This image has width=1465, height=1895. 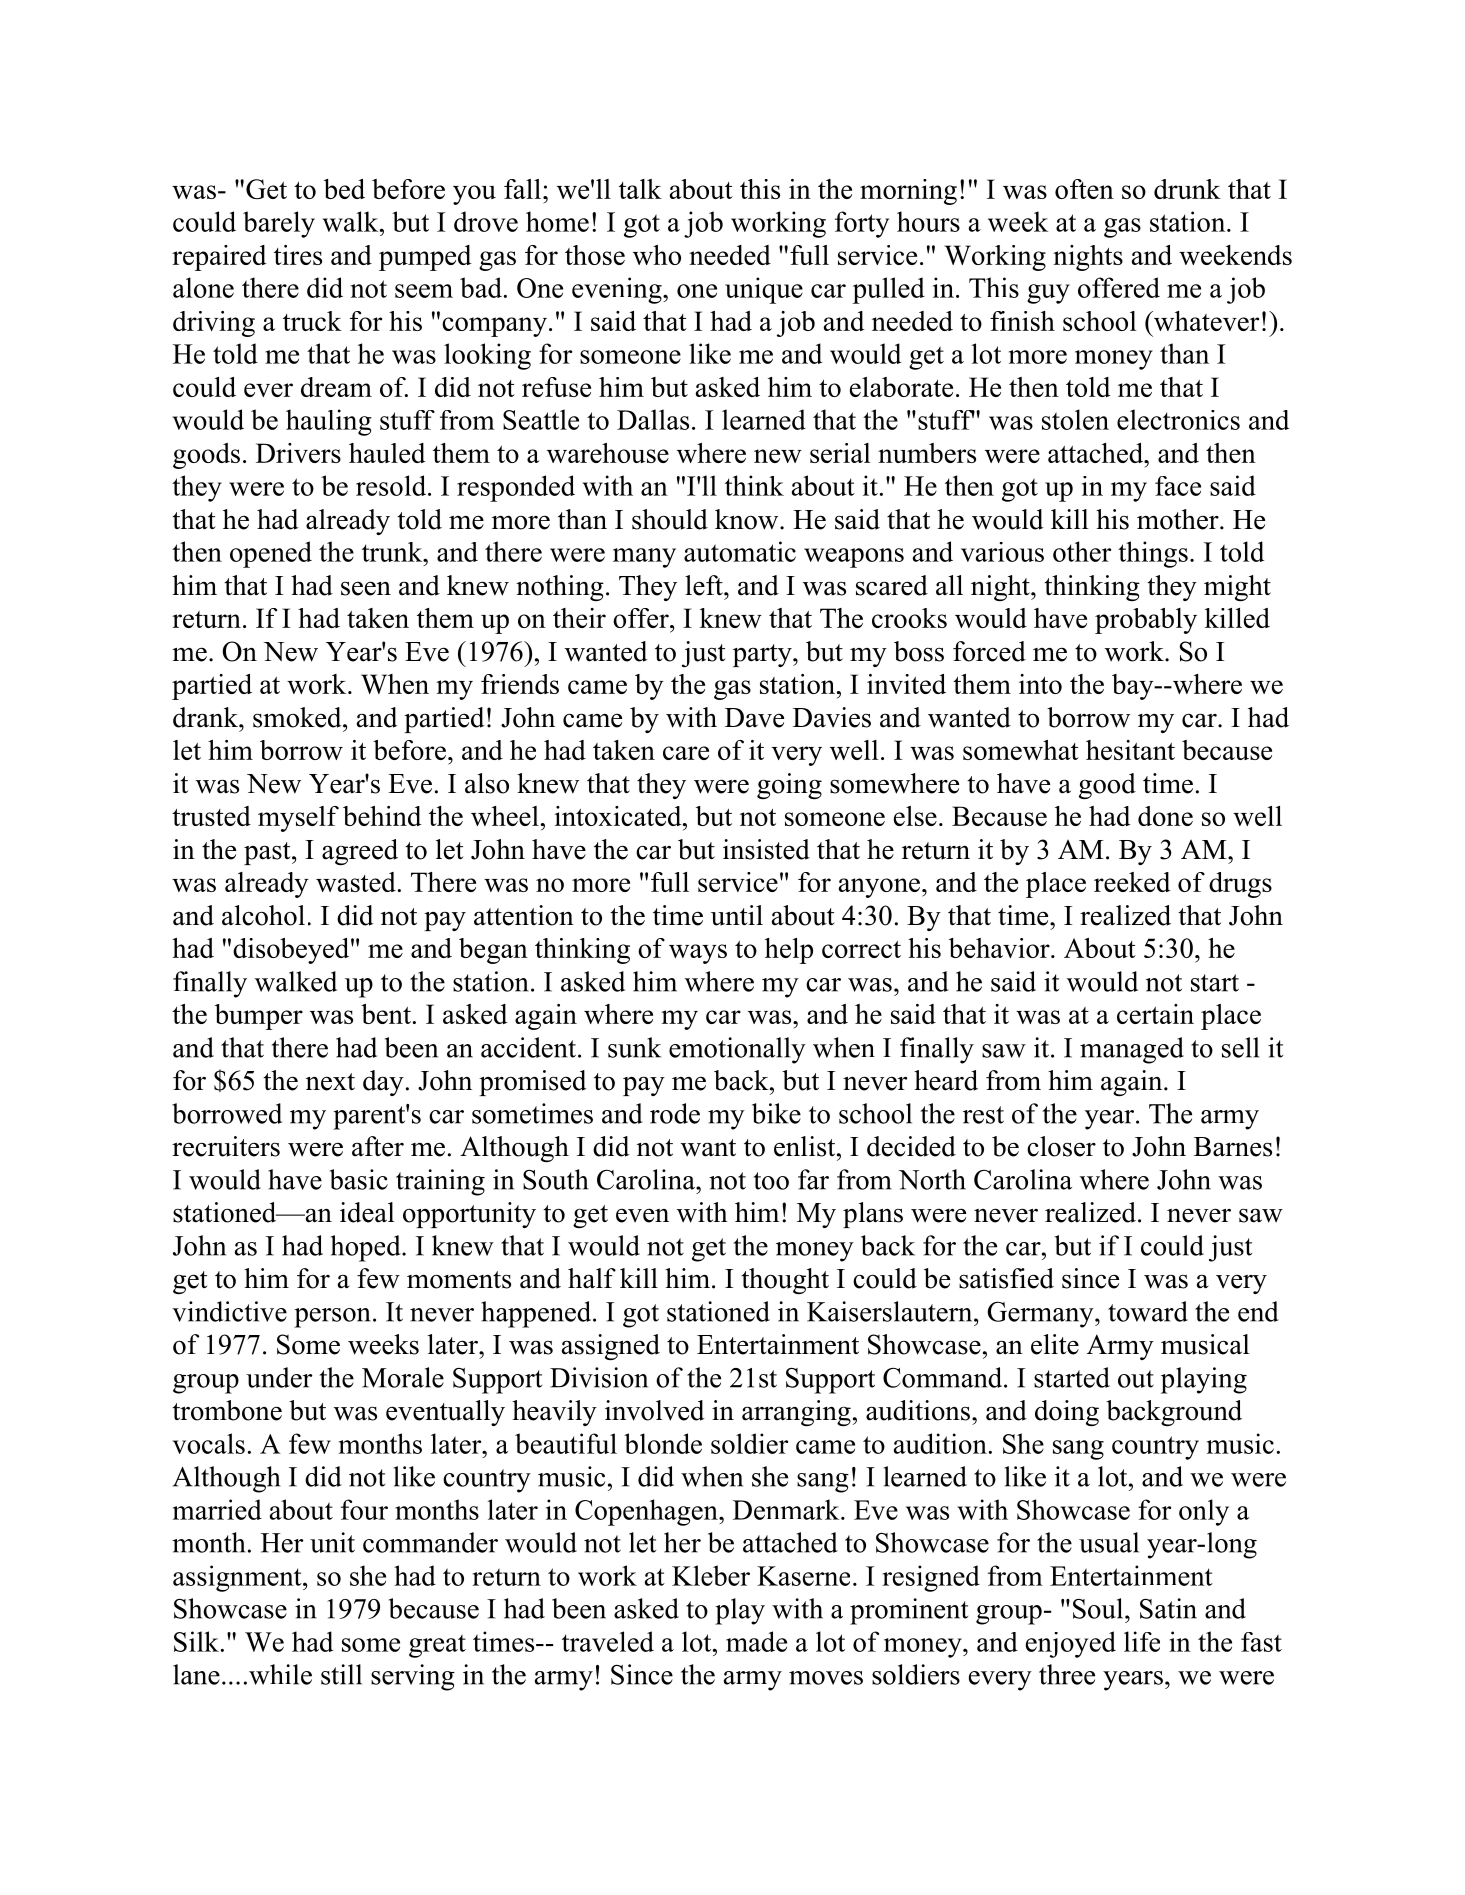 I want to click on managed, so click(x=1132, y=1050).
